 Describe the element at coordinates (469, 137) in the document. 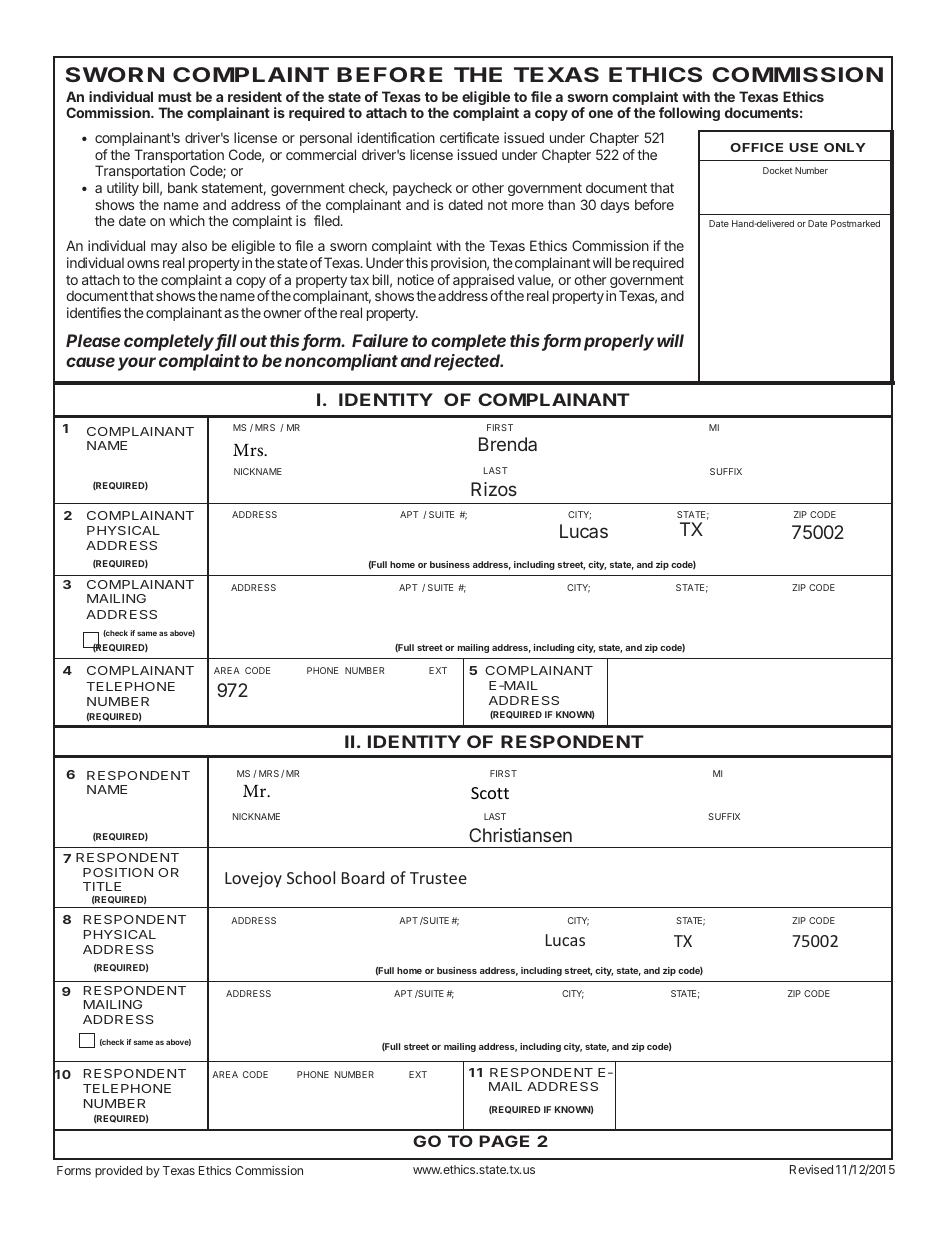

I see `certificate` at that location.
